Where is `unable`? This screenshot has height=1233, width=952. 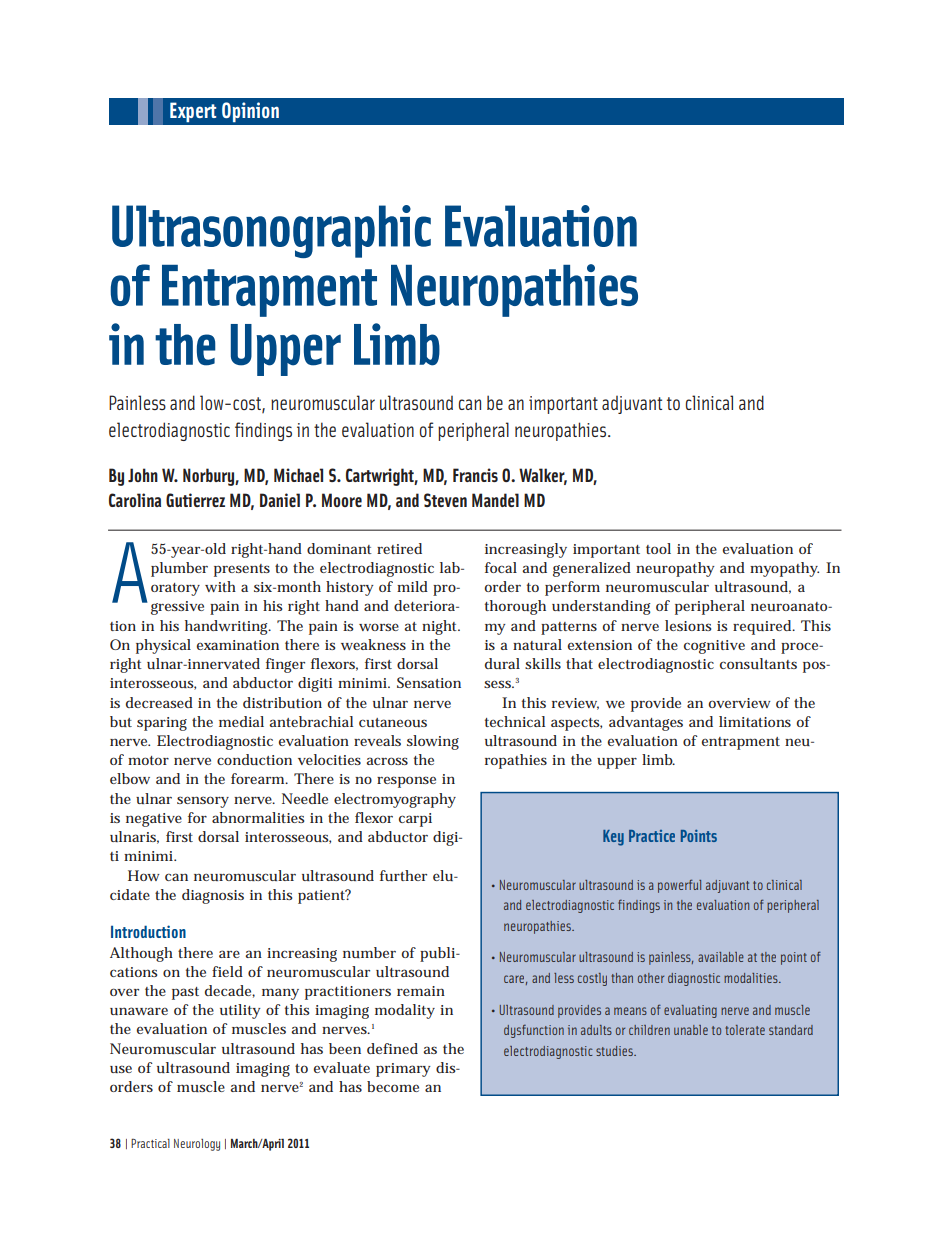
unable is located at coordinates (691, 1030).
